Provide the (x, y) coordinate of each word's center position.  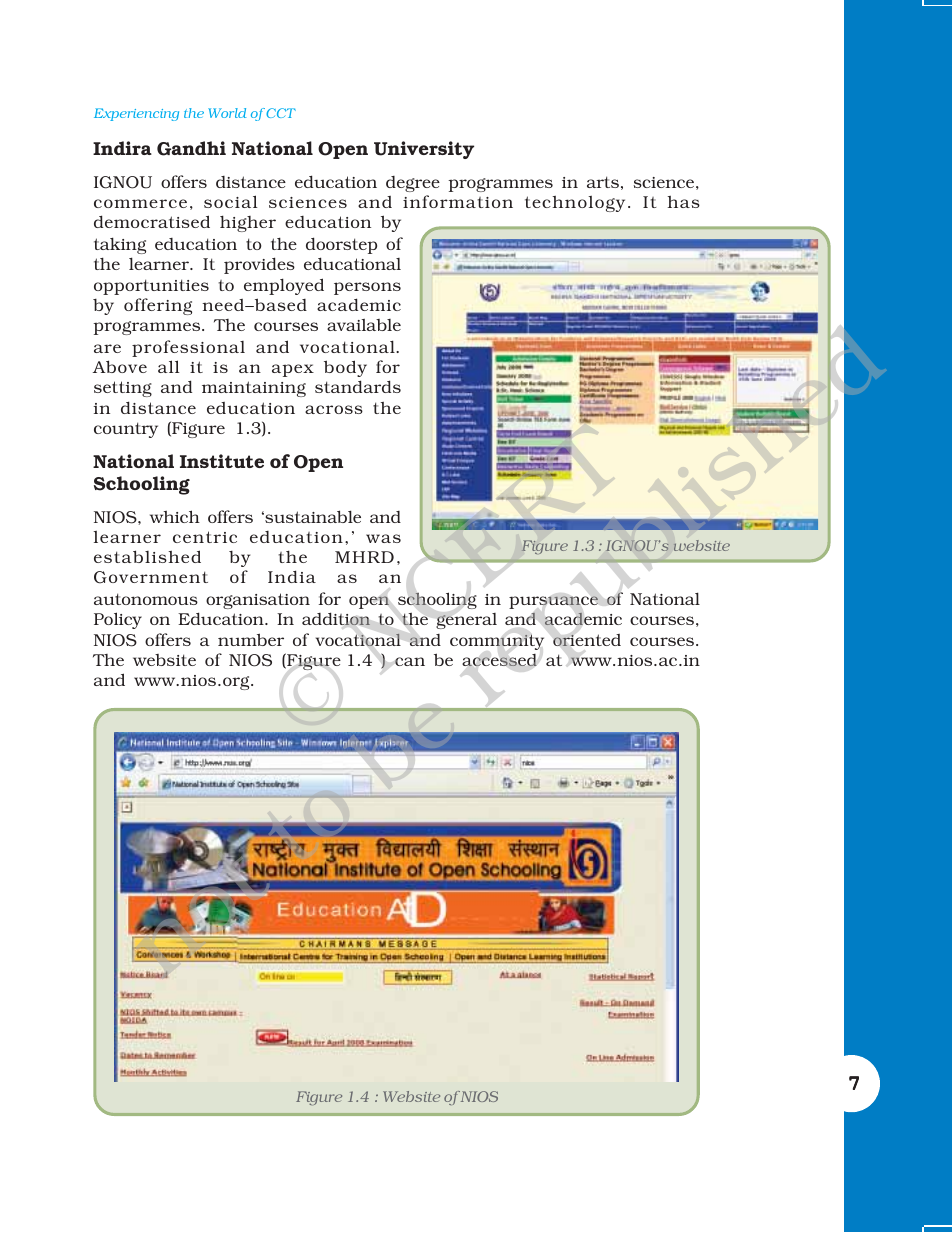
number (251, 639)
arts (603, 182)
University (424, 150)
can (410, 661)
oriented (587, 640)
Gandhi (191, 148)
